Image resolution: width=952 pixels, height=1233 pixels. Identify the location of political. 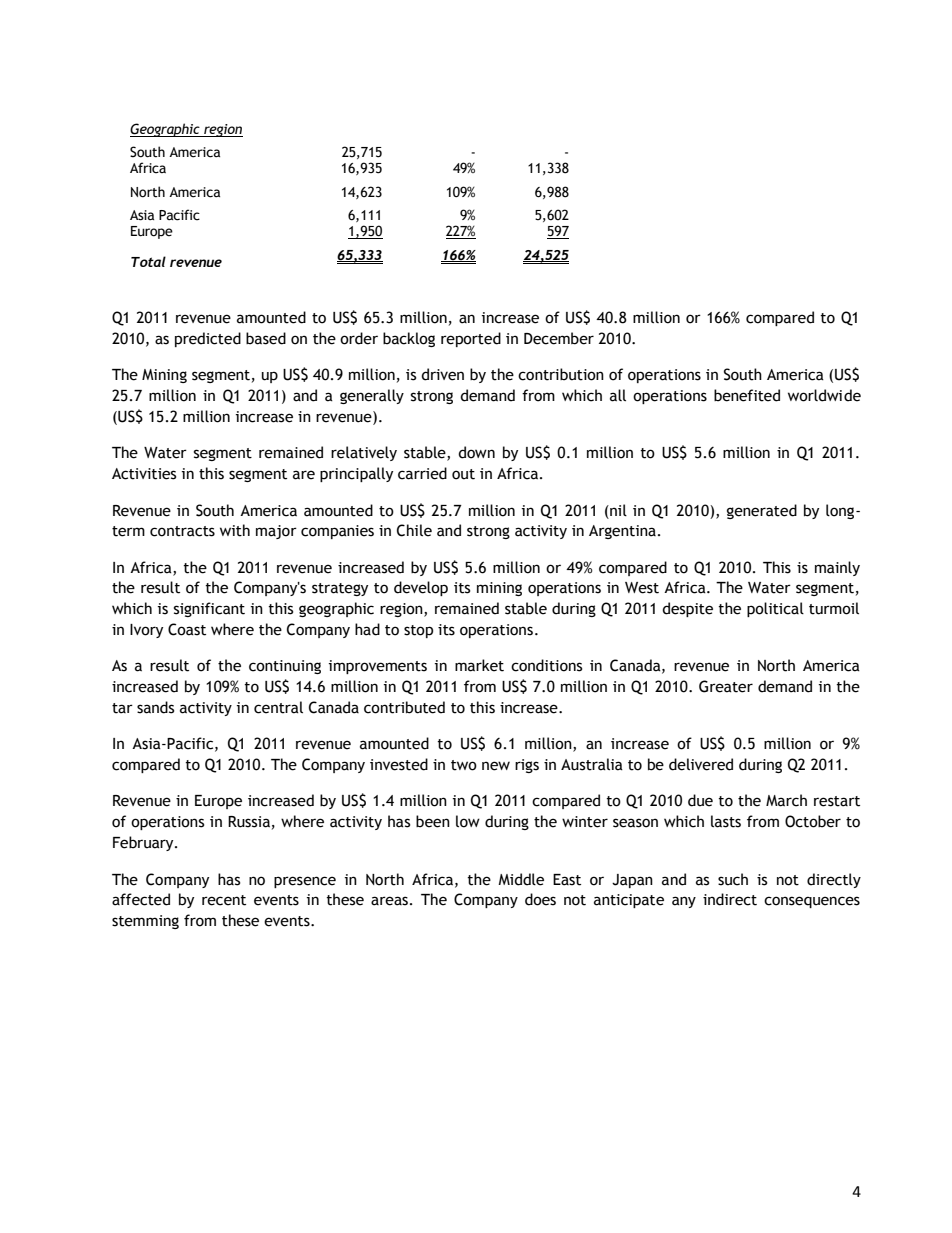
(775, 609).
